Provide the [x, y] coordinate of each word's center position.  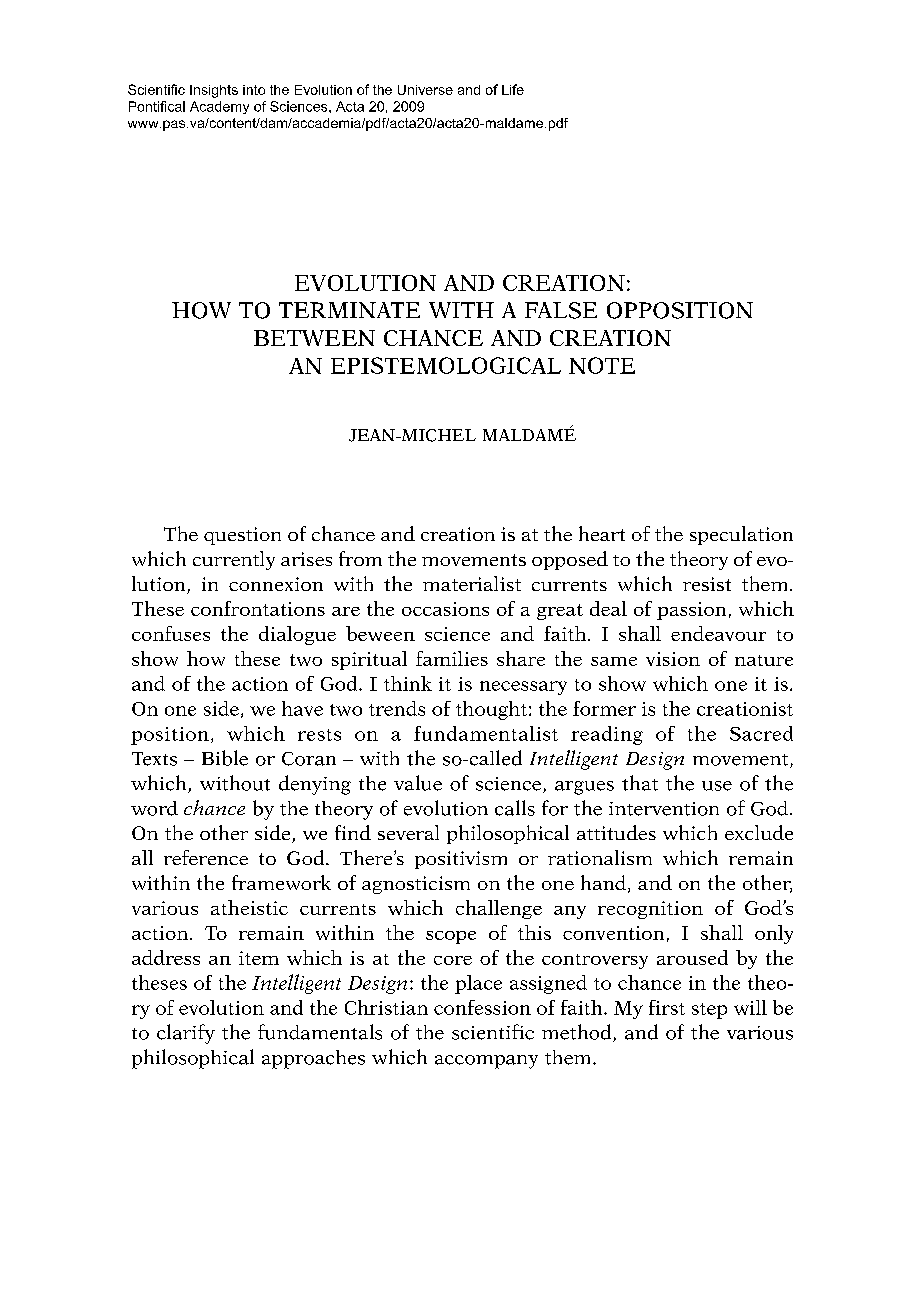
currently [234, 560]
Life [513, 89]
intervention [664, 809]
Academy [219, 107]
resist [707, 584]
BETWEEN [314, 338]
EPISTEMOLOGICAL [446, 365]
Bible [225, 758]
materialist [472, 583]
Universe [425, 90]
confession [482, 1007]
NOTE [602, 365]
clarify [186, 1034]
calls [515, 808]
